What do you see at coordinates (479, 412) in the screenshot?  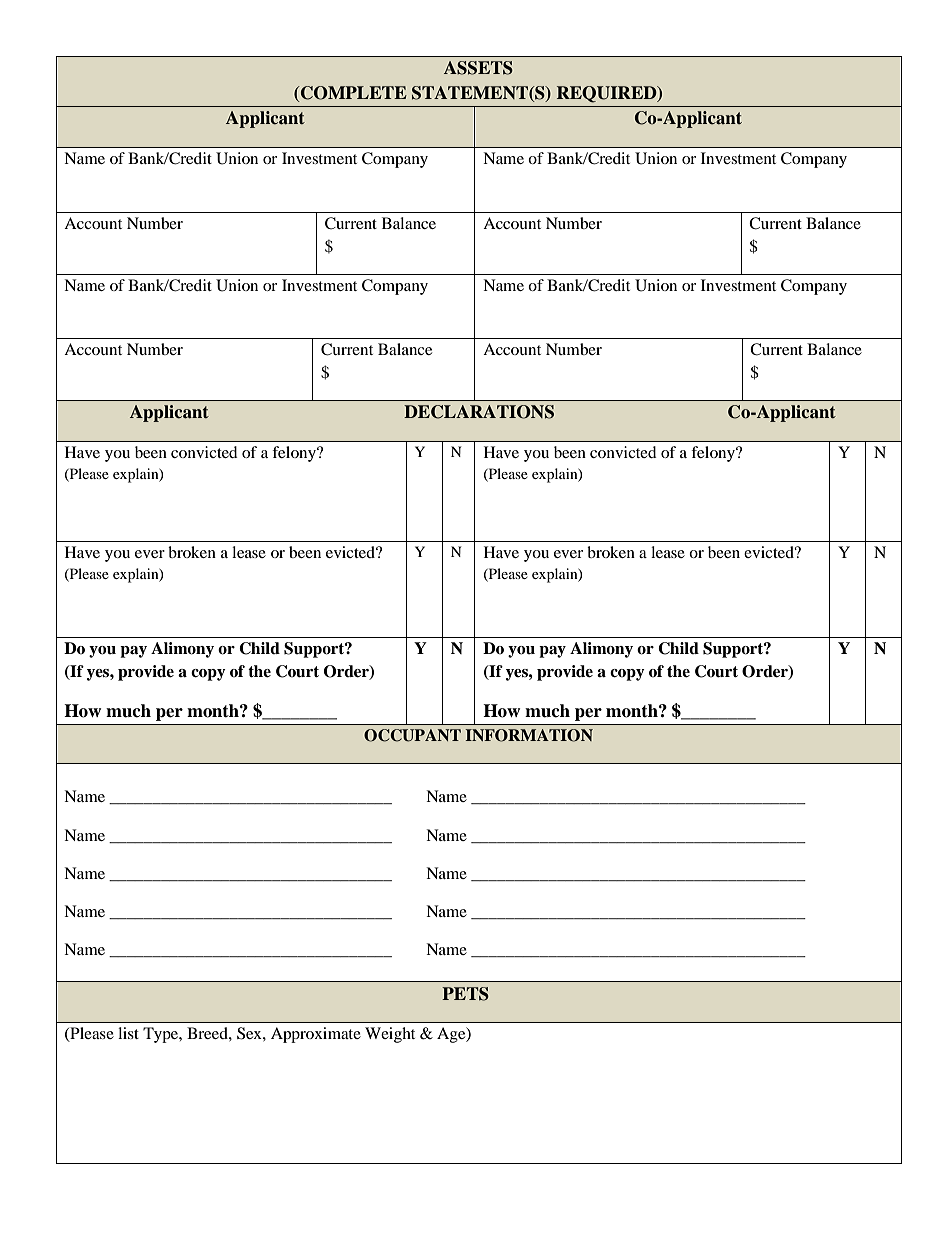 I see `DECLARATIONS` at bounding box center [479, 412].
